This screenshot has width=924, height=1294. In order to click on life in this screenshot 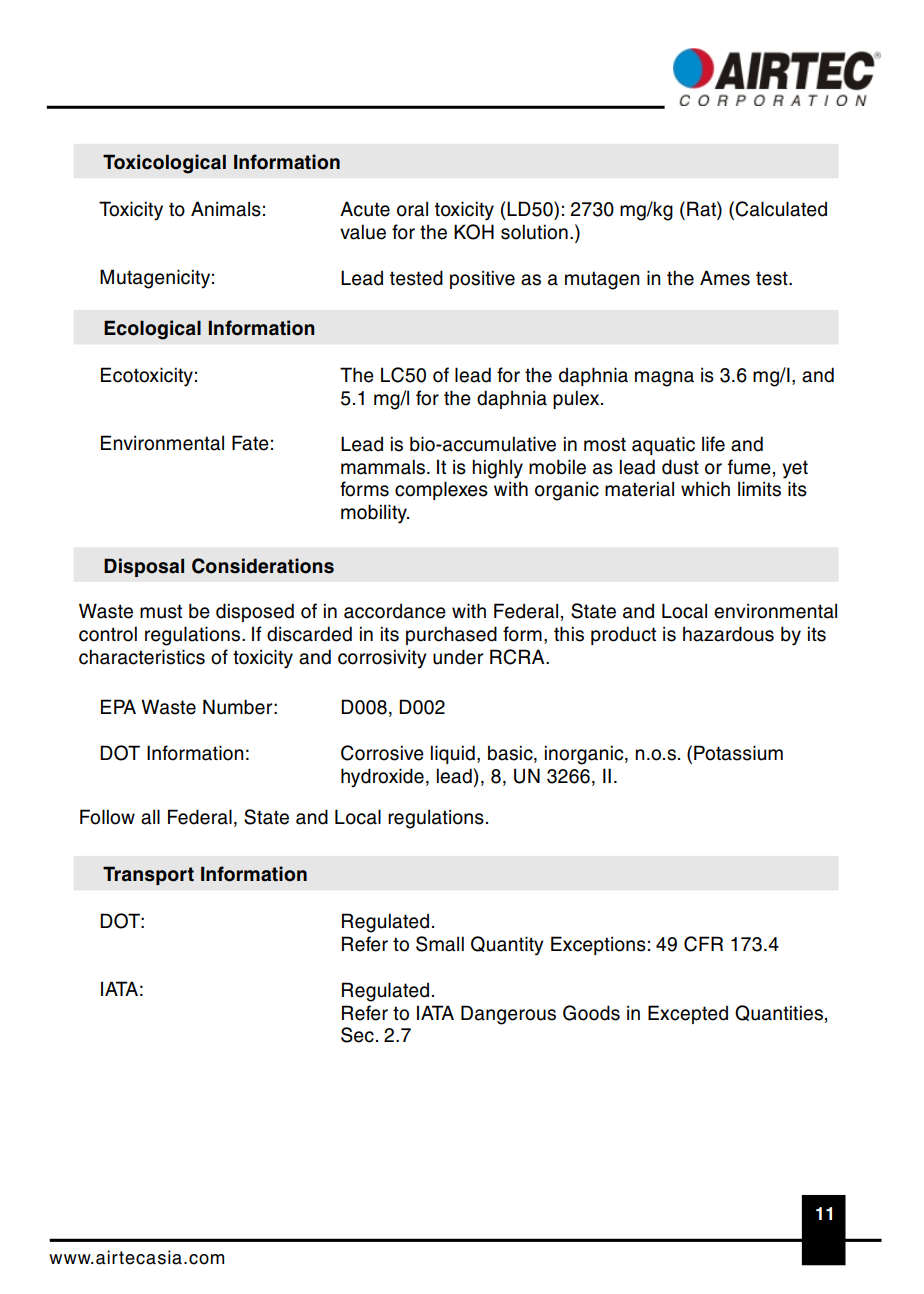, I will do `click(713, 444)`.
